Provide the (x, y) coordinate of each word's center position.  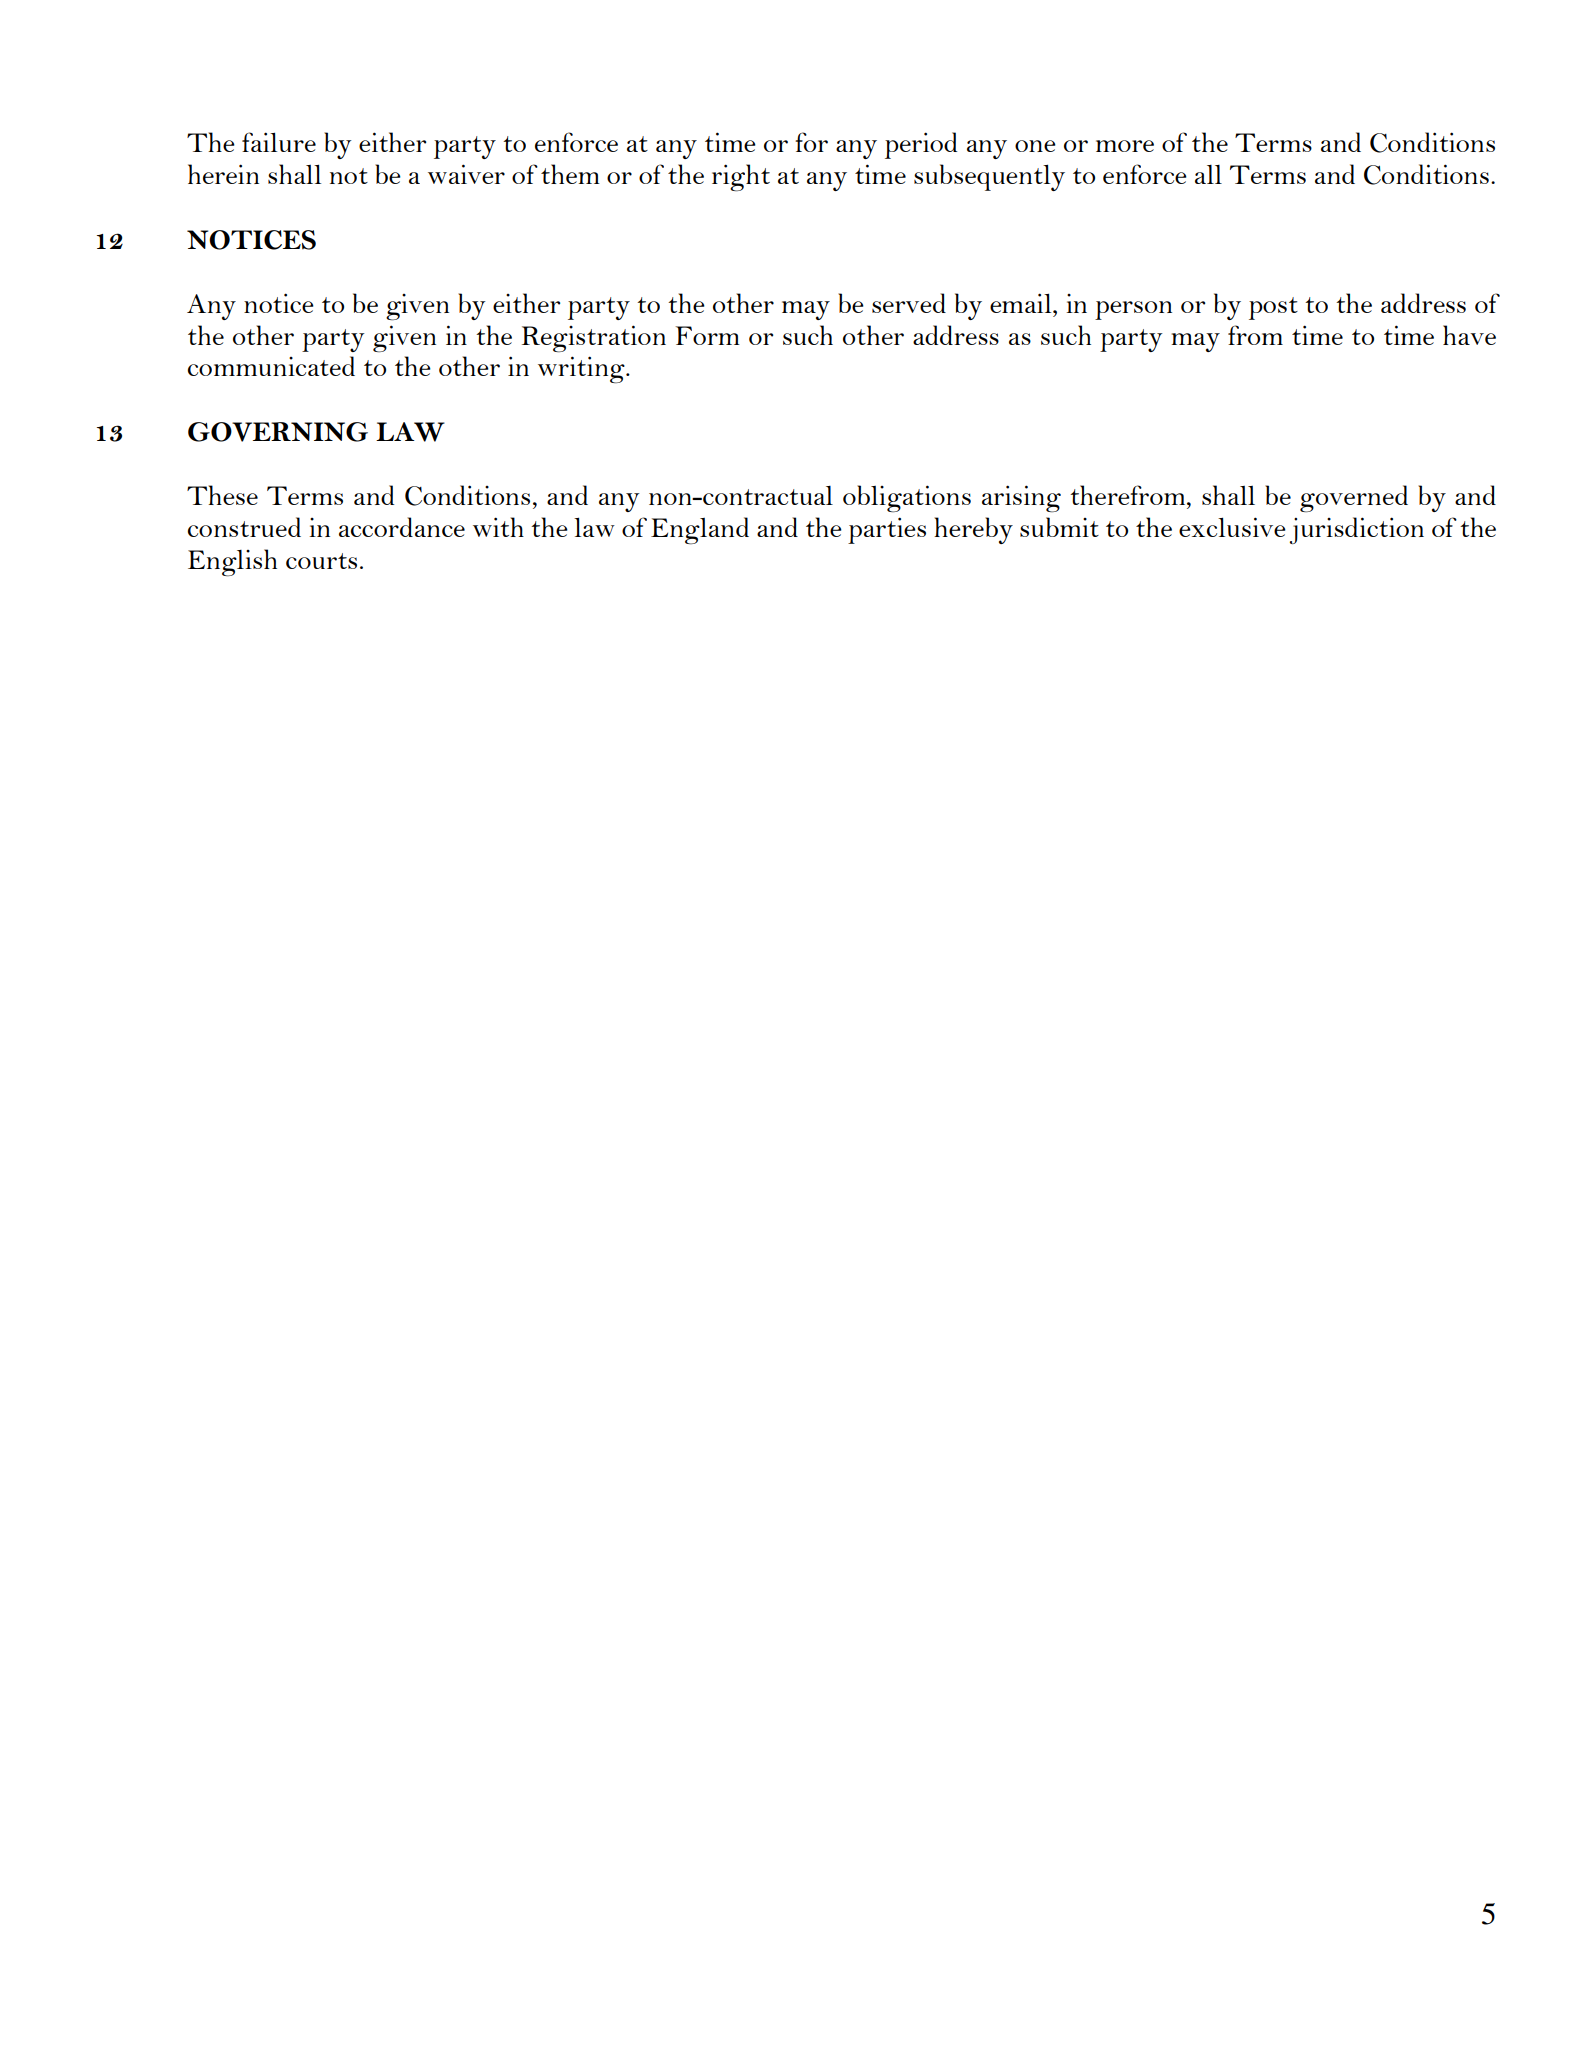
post (1273, 308)
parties (887, 530)
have (1469, 335)
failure (279, 142)
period (921, 145)
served (909, 303)
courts (321, 561)
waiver (466, 174)
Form (708, 335)
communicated (271, 366)
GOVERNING (278, 432)
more (1125, 146)
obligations (907, 498)
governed (1354, 498)
